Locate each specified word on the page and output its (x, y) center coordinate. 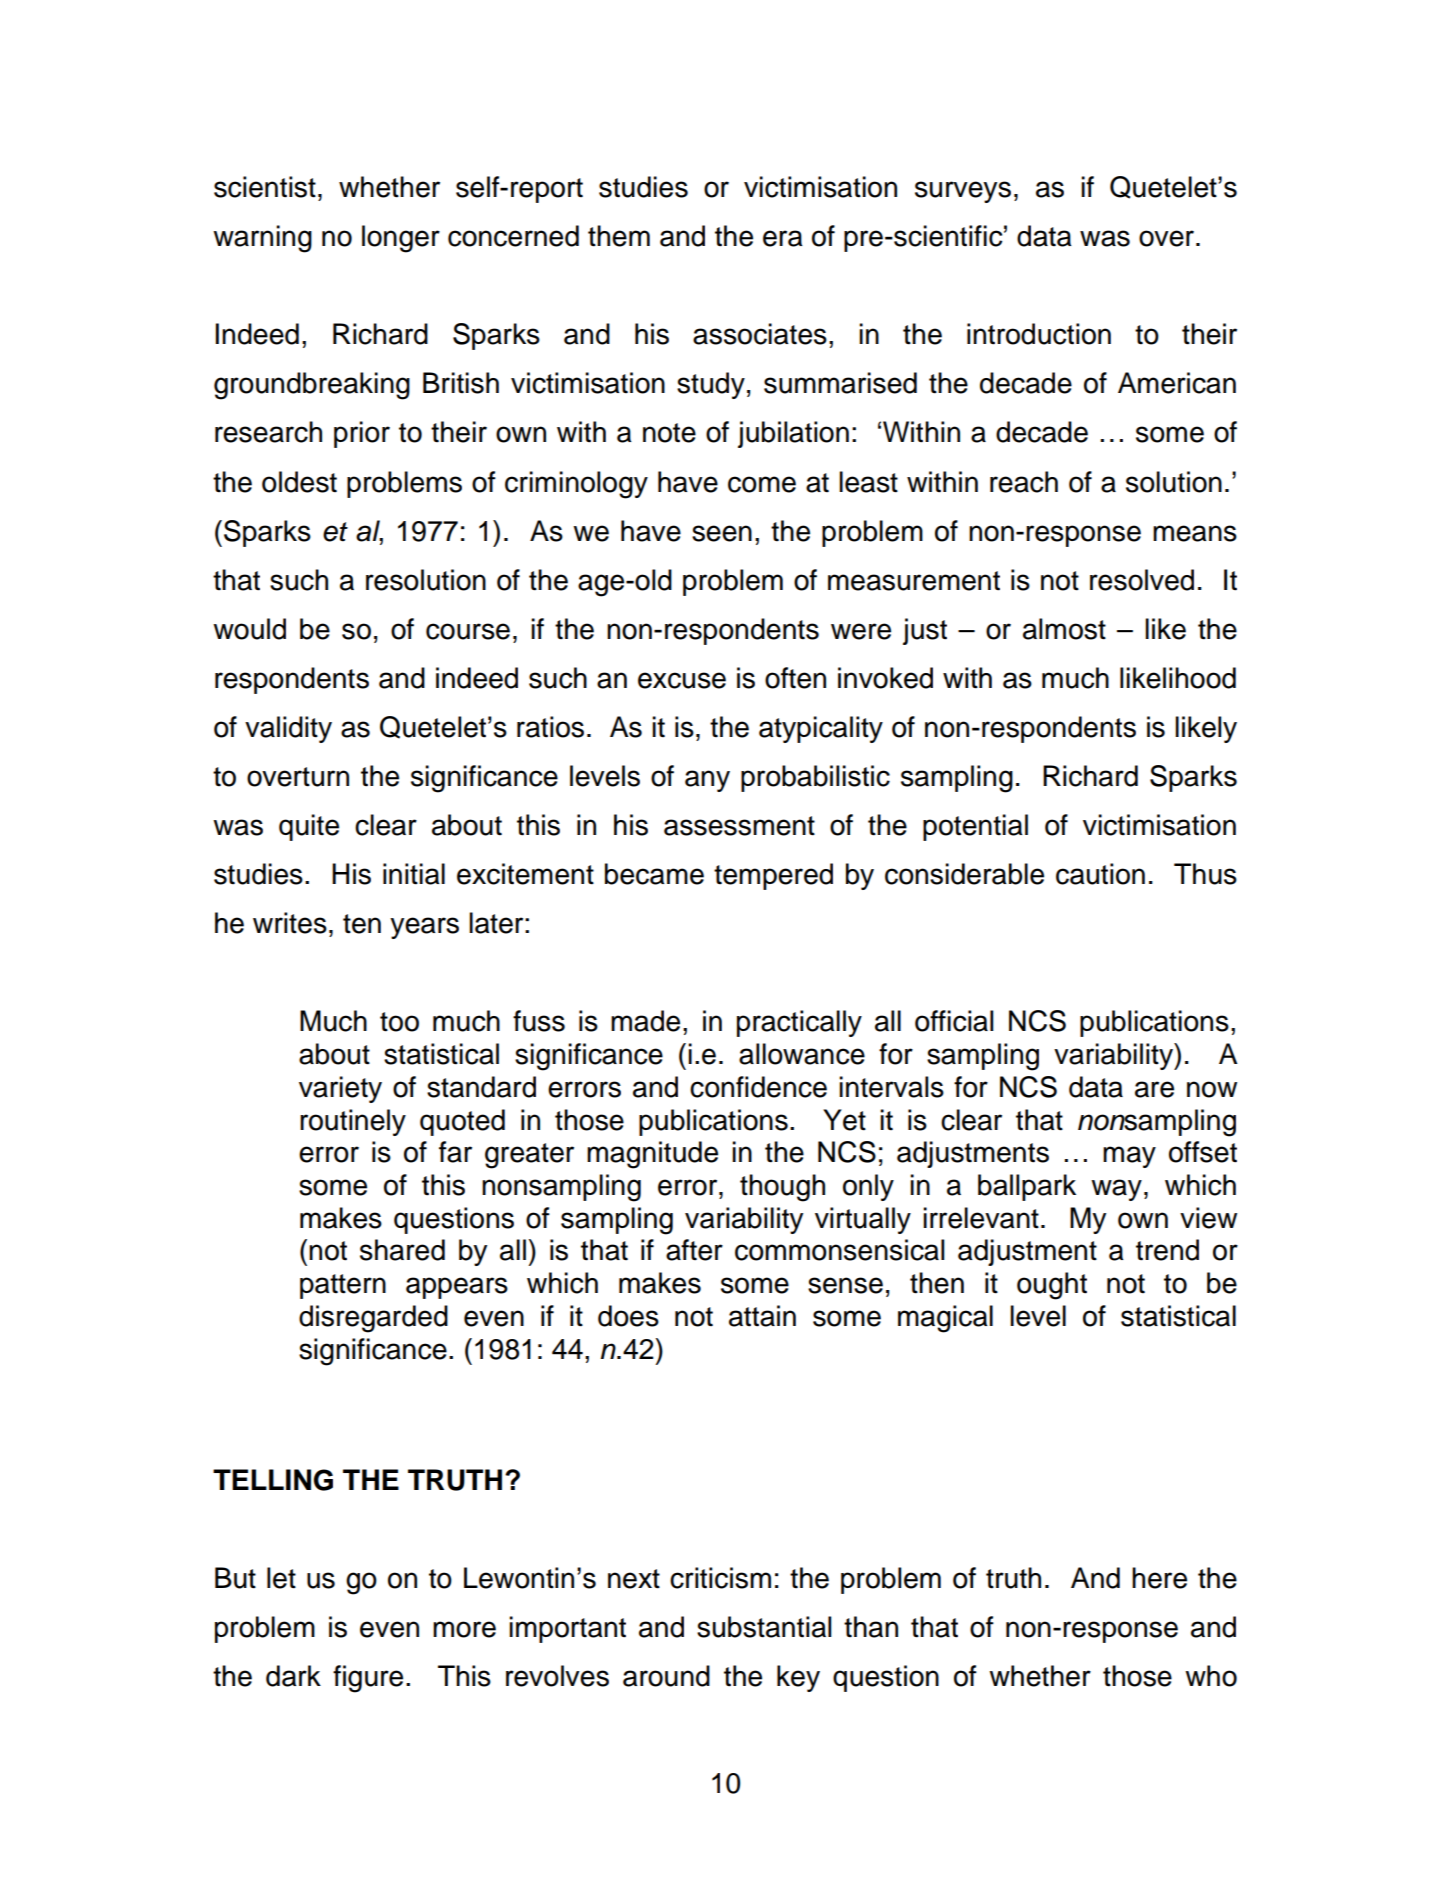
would (249, 629)
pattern (343, 1286)
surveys (963, 192)
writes (290, 923)
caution (1100, 874)
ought (1052, 1286)
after (694, 1250)
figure (368, 1679)
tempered (773, 876)
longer (401, 239)
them (619, 236)
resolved (1142, 580)
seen (722, 533)
